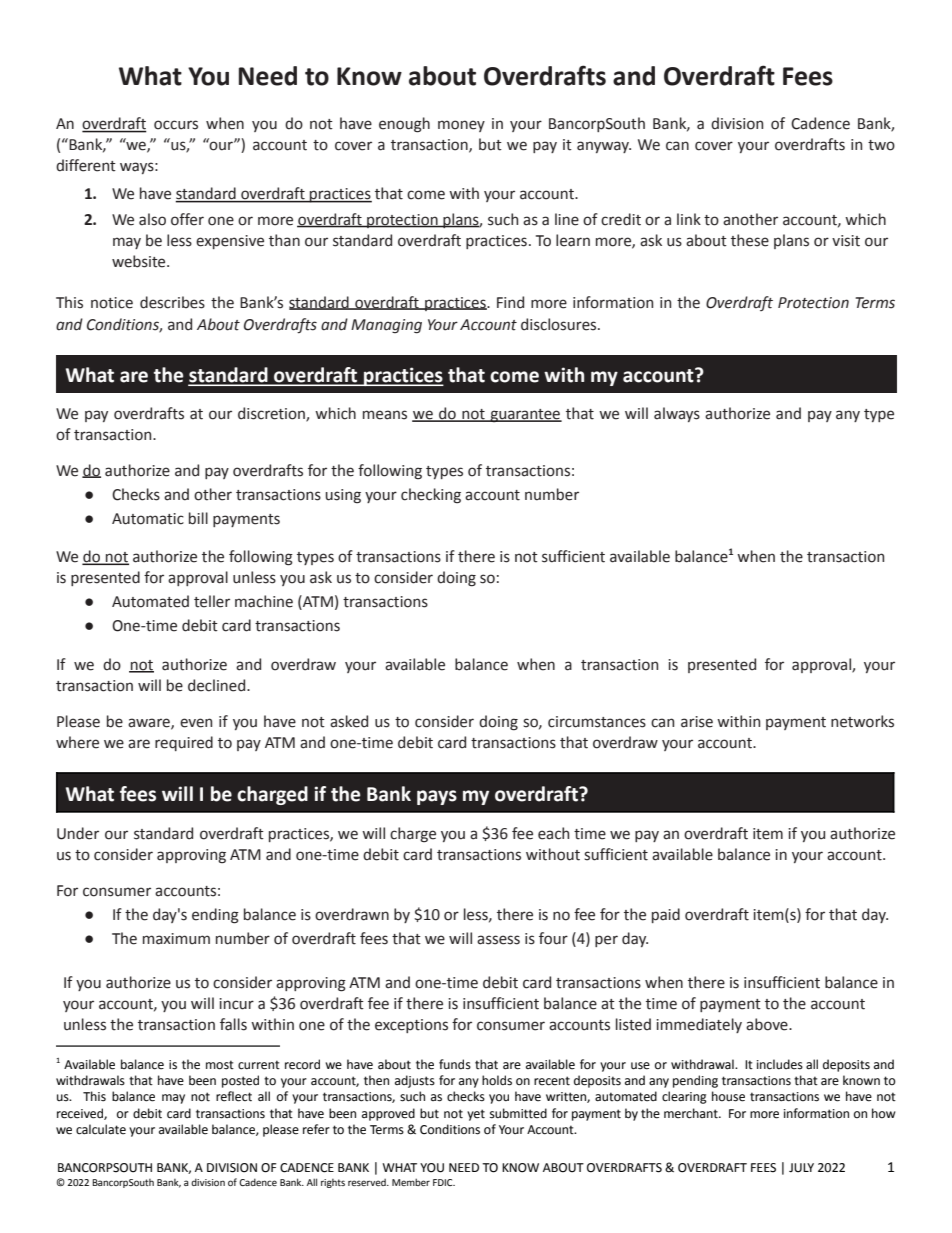 The image size is (952, 1233). I want to click on networks, so click(862, 721).
